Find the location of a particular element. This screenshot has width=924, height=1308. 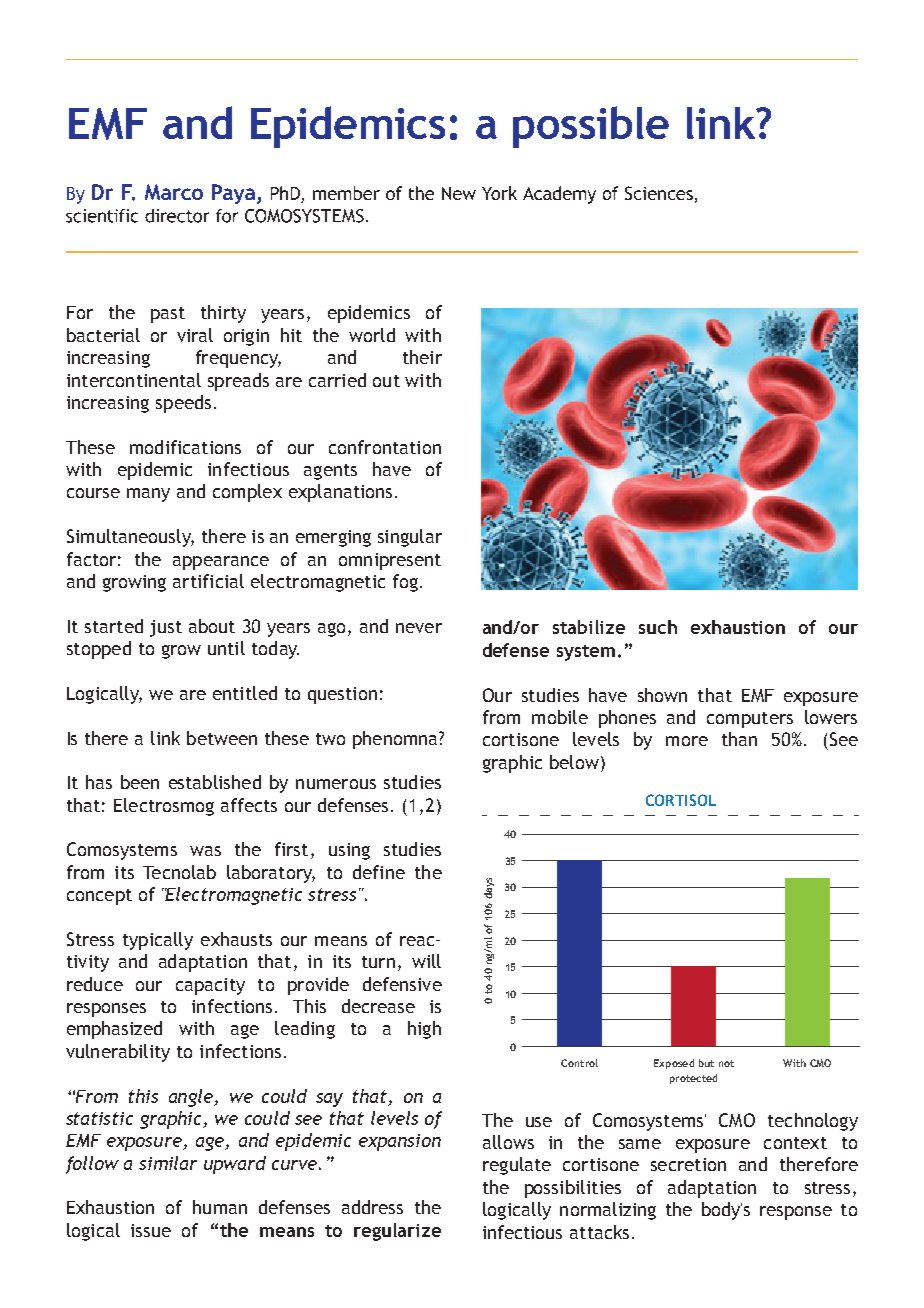

Exposed is located at coordinates (674, 1064).
